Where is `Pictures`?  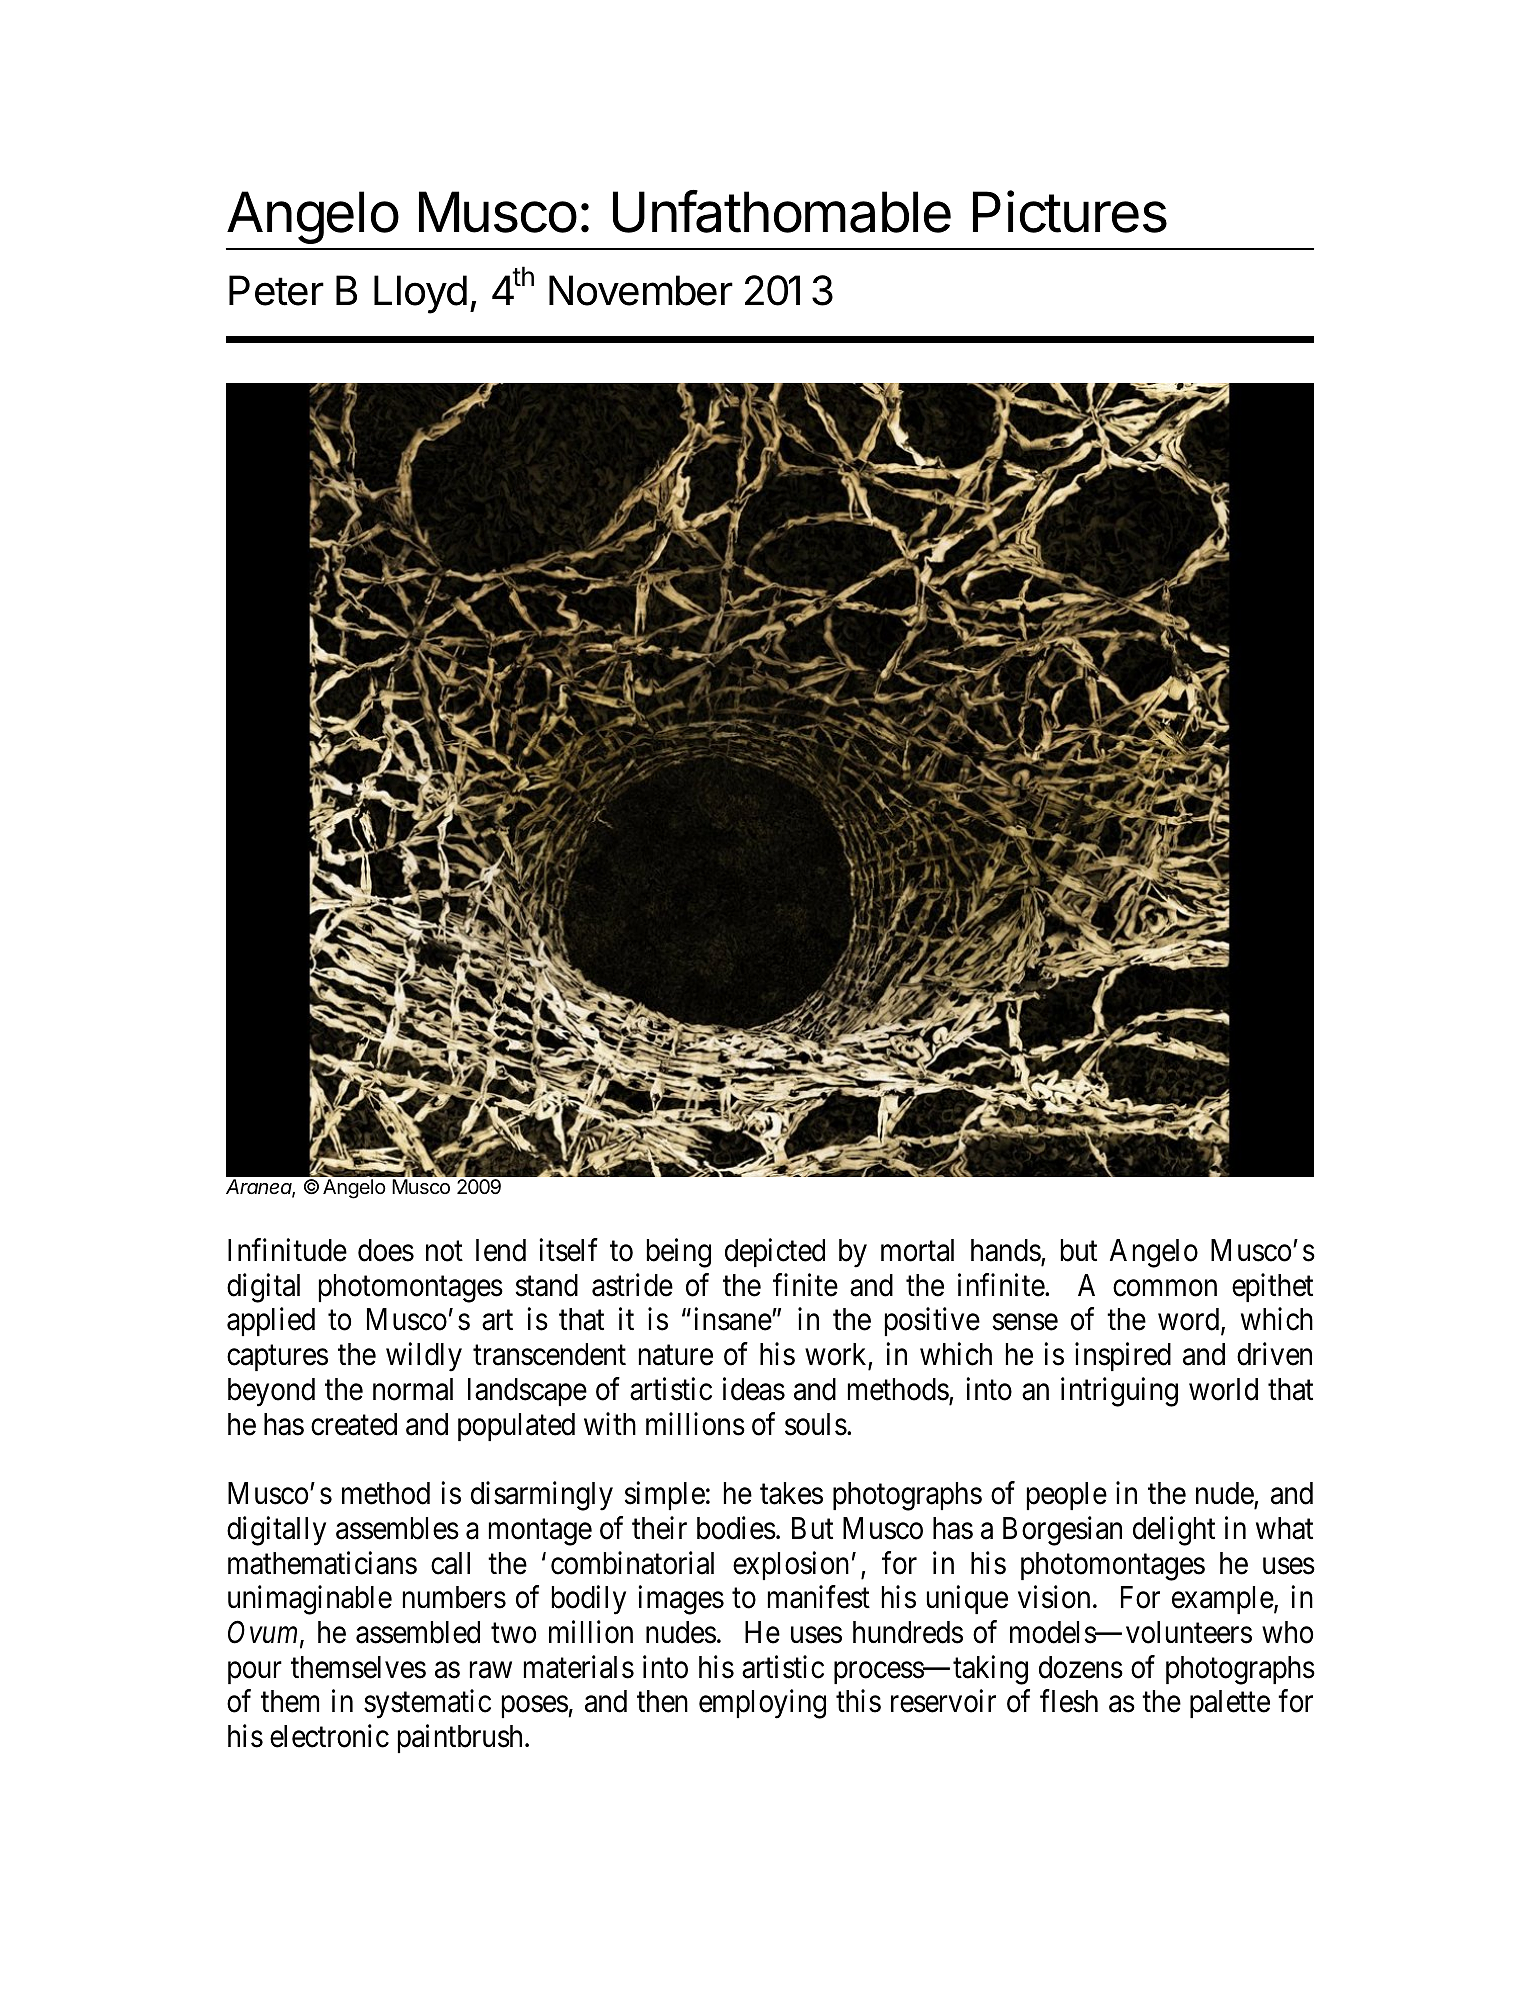
Pictures is located at coordinates (1070, 212).
